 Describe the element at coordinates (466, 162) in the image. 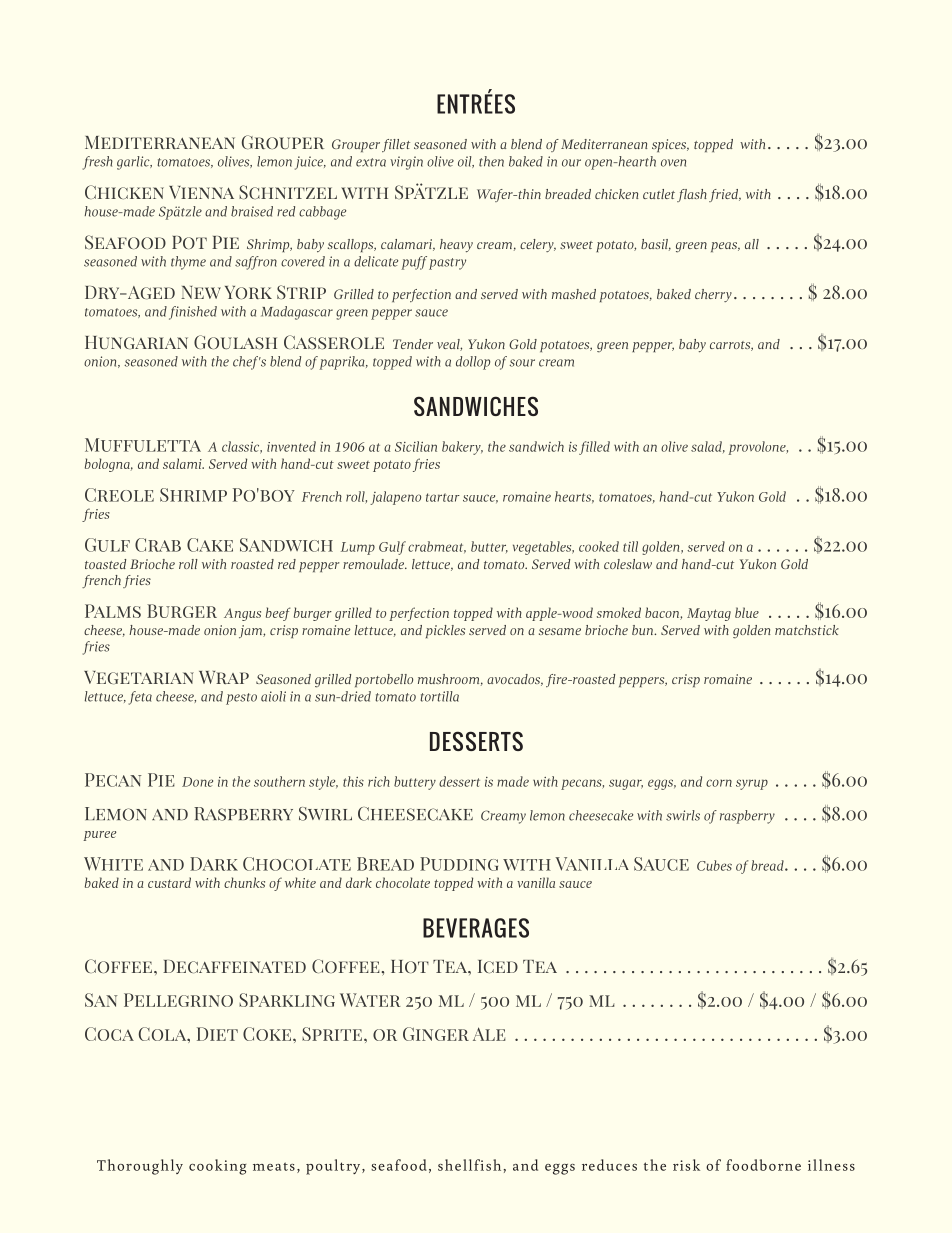

I see `oil` at that location.
